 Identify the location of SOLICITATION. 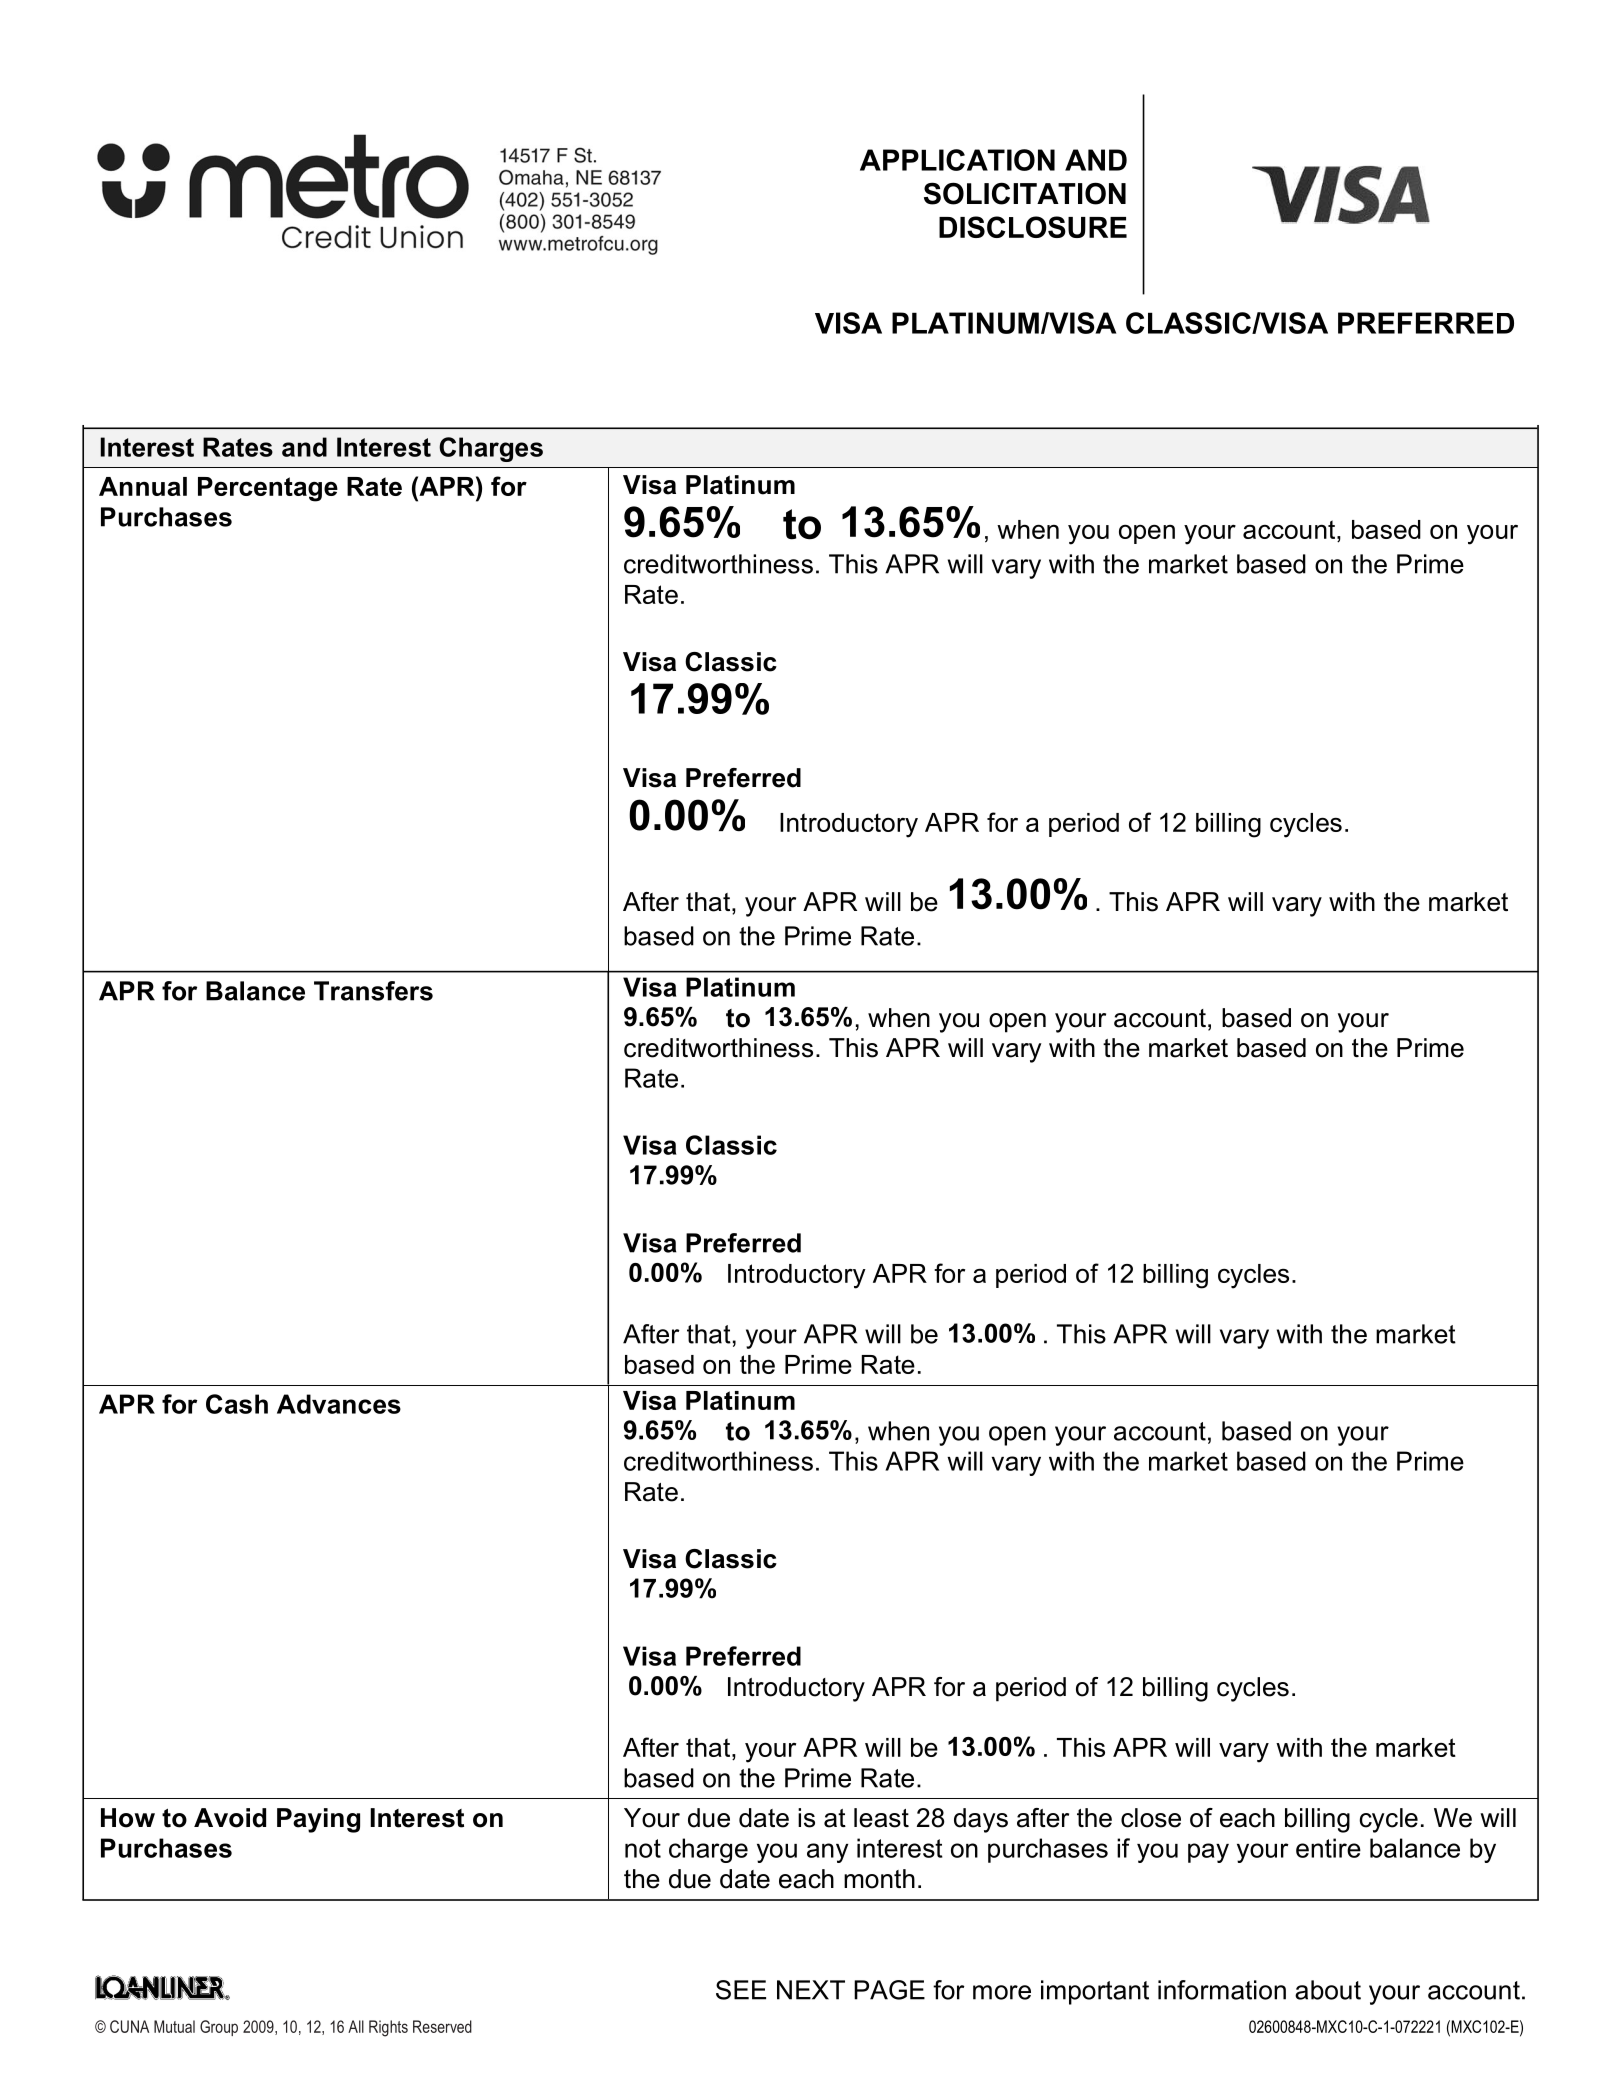
(1025, 193).
